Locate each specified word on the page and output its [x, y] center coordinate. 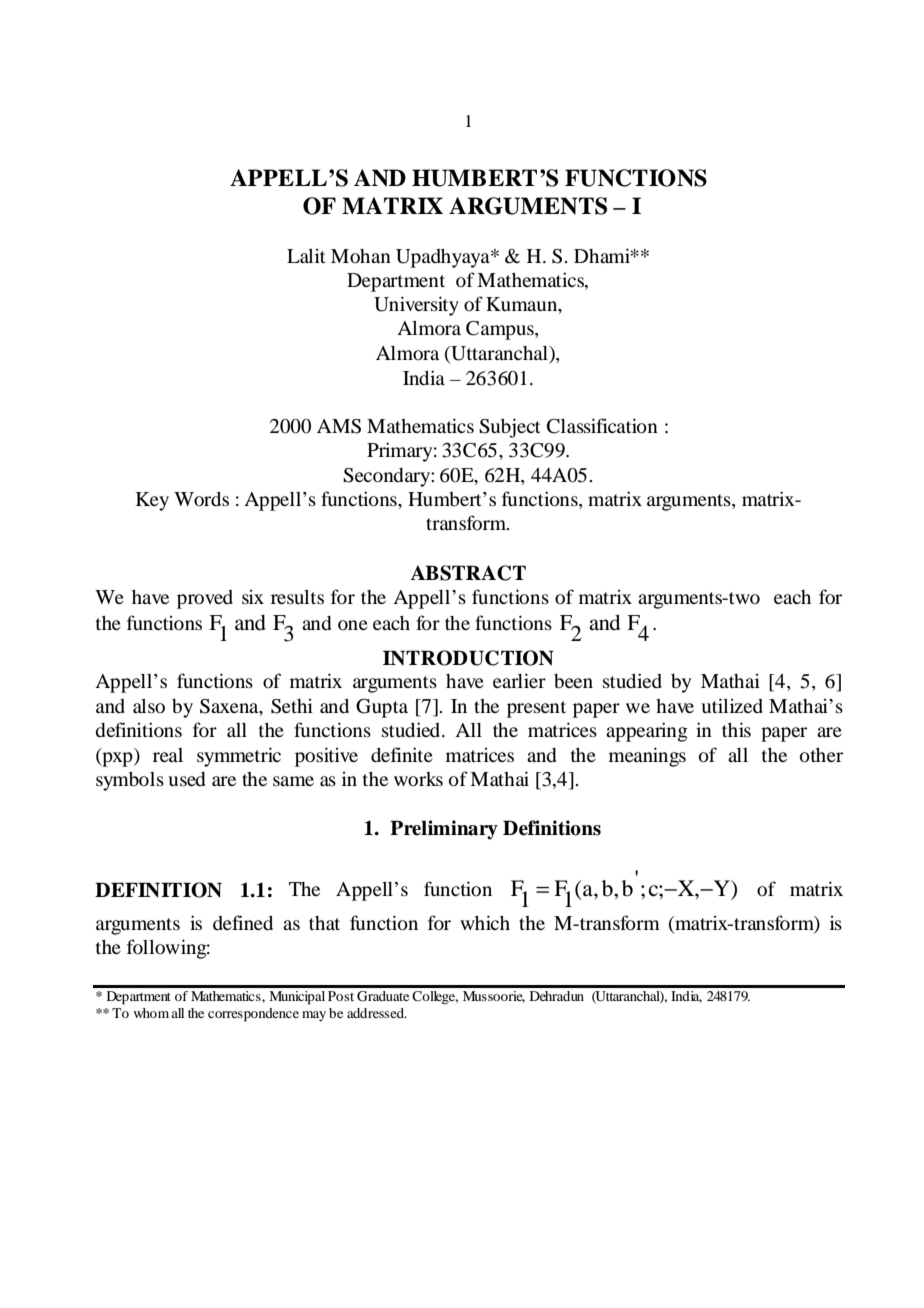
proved [205, 599]
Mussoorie [494, 997]
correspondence [253, 1015]
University [416, 306]
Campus [501, 330]
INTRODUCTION [468, 658]
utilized [732, 705]
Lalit [306, 256]
